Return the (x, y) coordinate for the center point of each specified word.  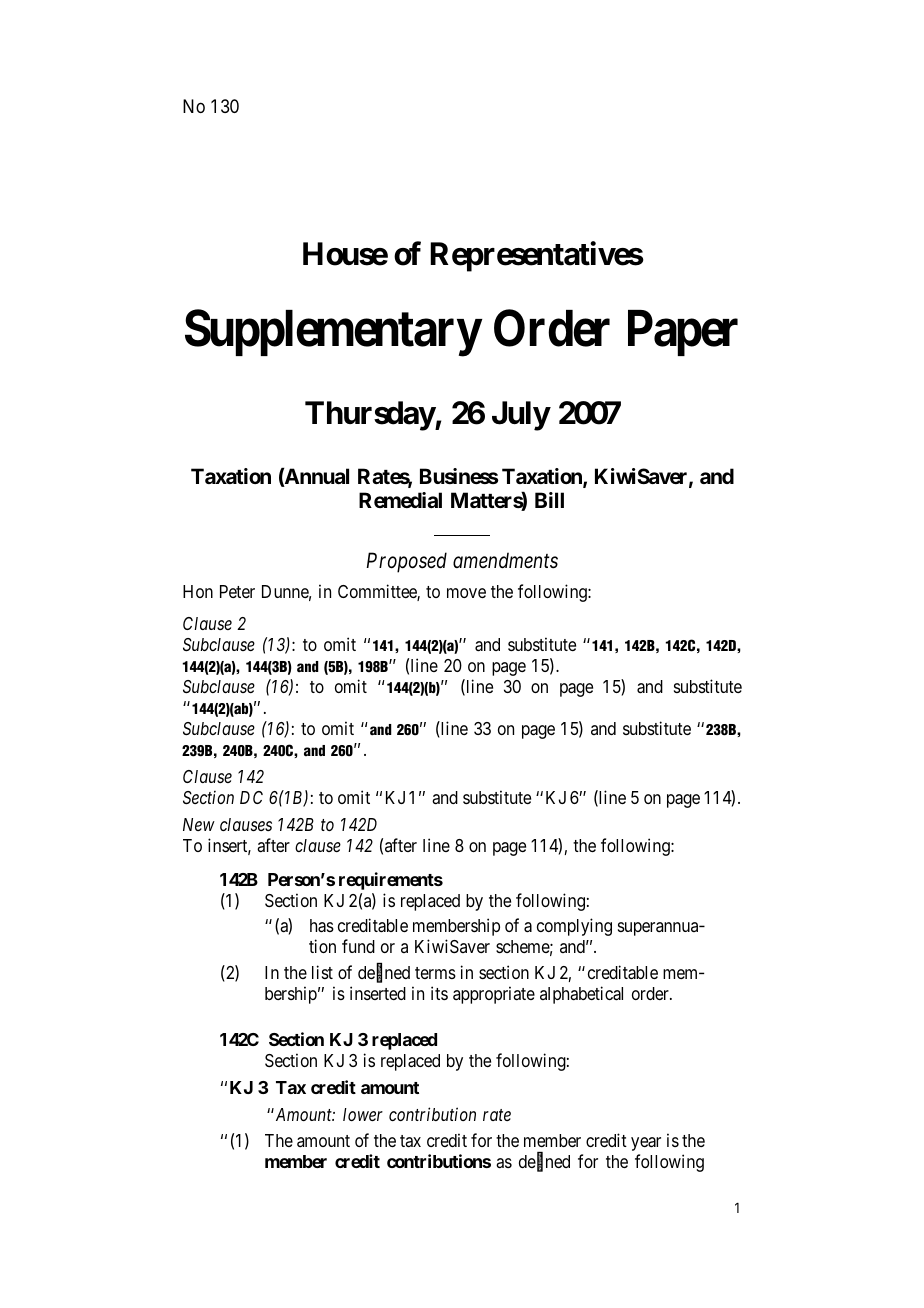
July (521, 416)
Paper (683, 333)
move (466, 593)
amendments (505, 560)
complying (574, 927)
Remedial (400, 500)
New (199, 824)
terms (435, 973)
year (646, 1144)
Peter (237, 591)
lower (363, 1114)
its (439, 993)
